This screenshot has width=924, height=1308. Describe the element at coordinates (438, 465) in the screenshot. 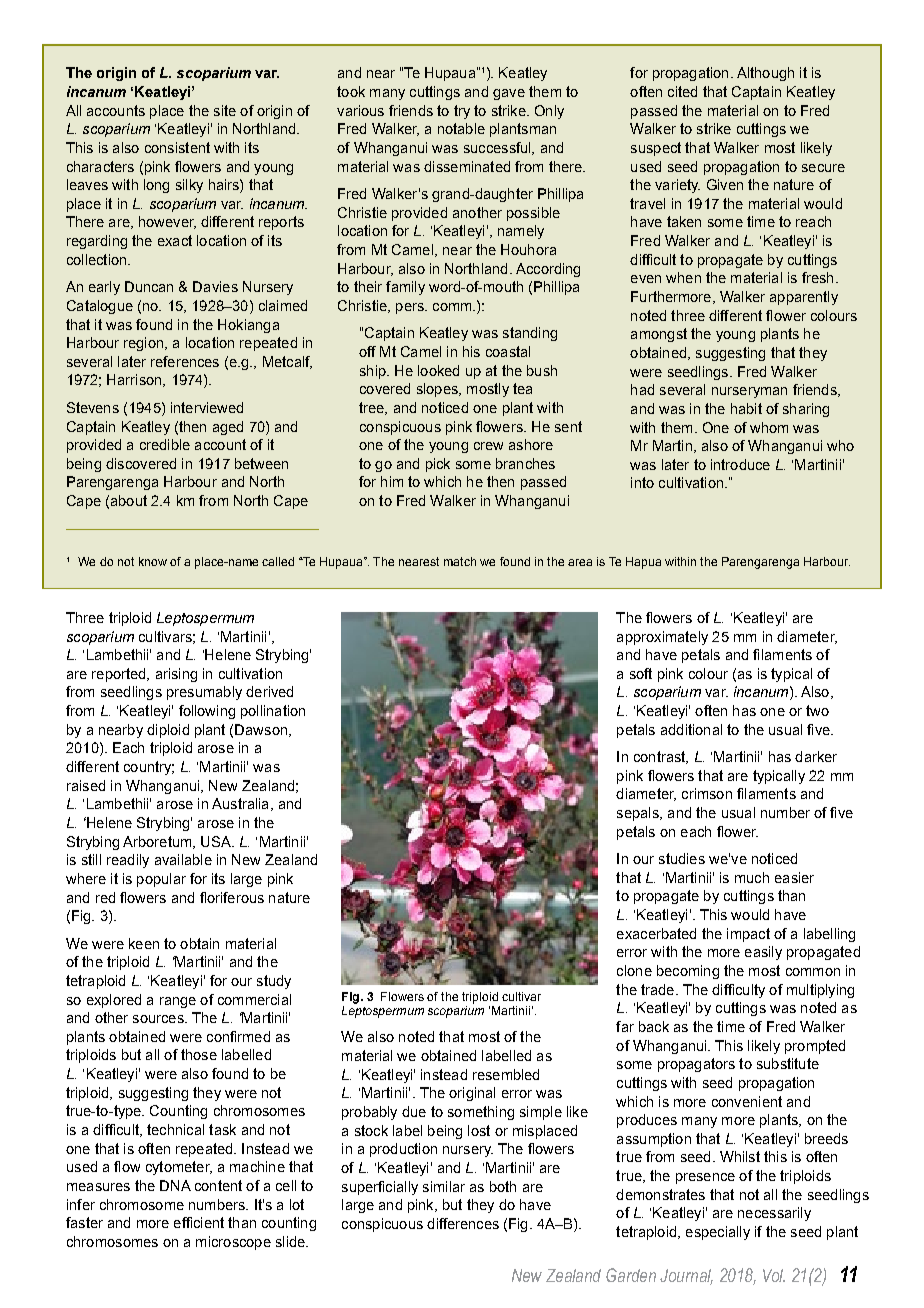

I see `pick` at that location.
